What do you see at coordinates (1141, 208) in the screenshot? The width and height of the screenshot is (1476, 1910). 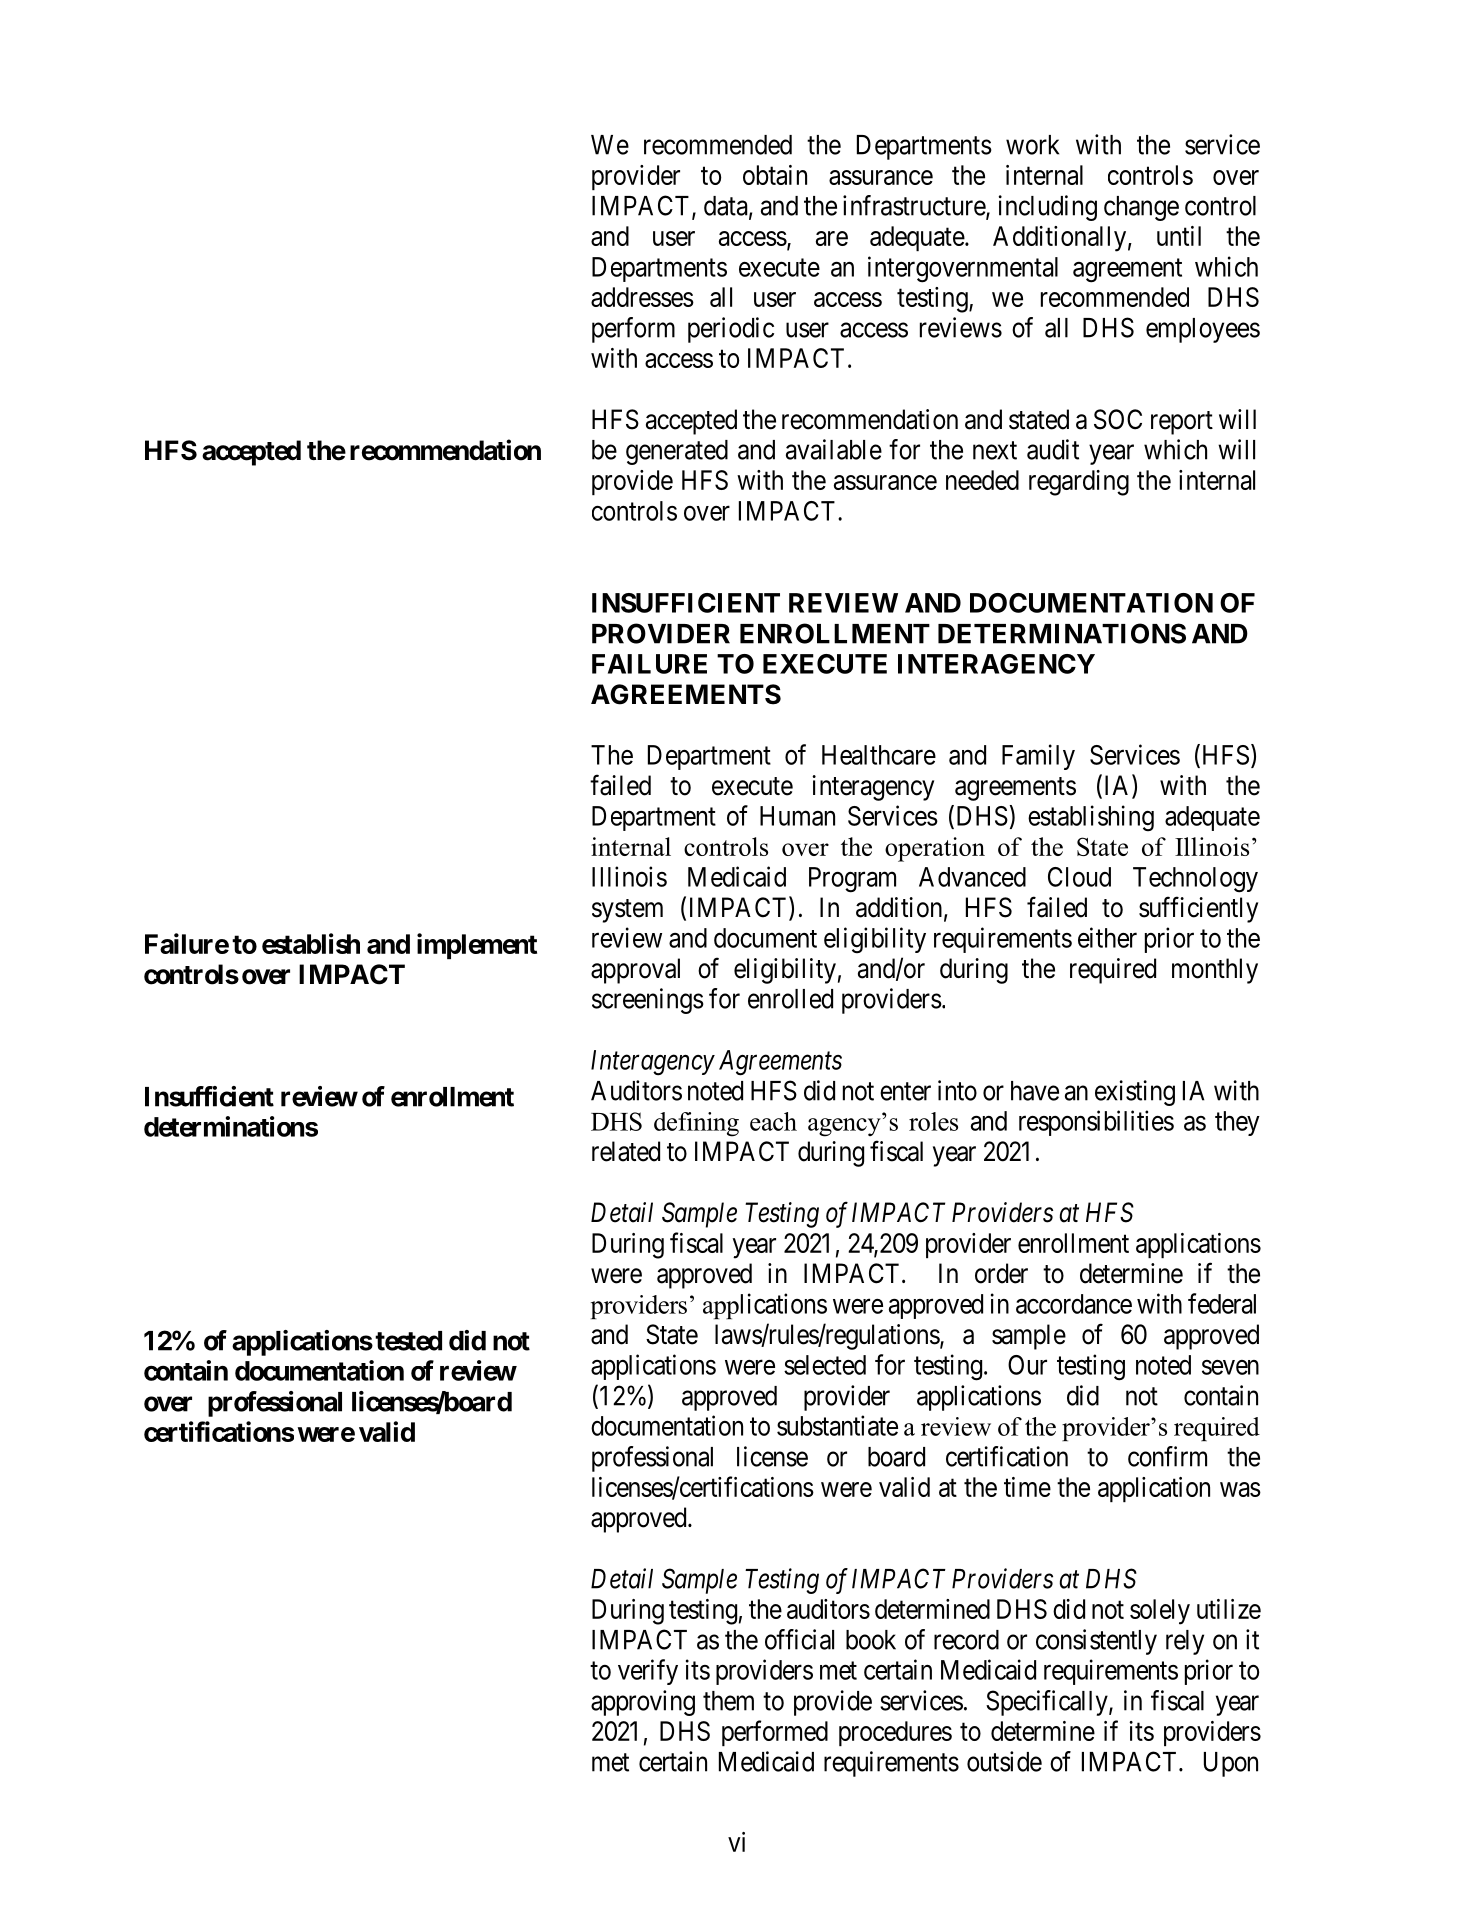 I see `change` at bounding box center [1141, 208].
